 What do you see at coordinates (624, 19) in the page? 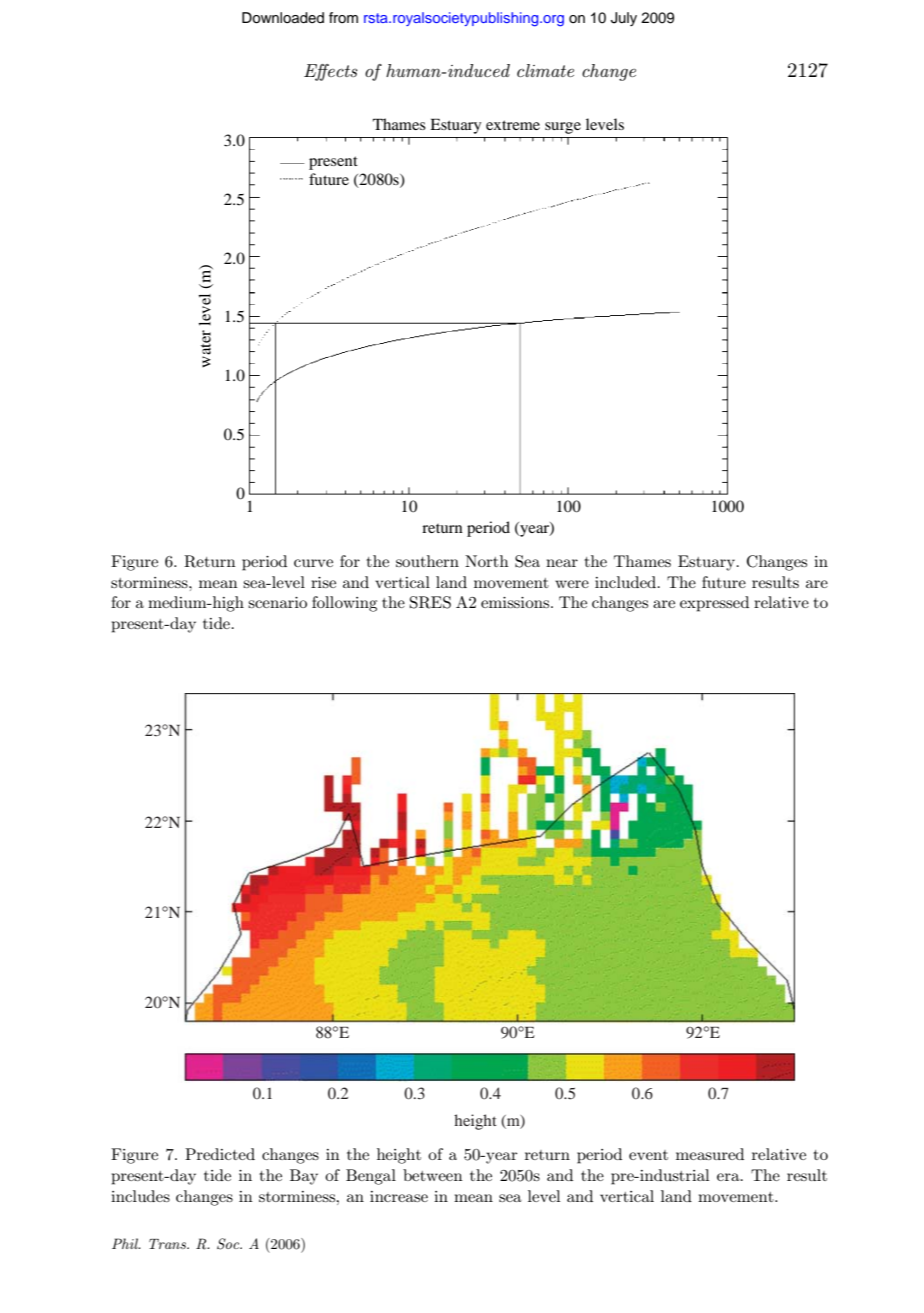
I see `July` at bounding box center [624, 19].
